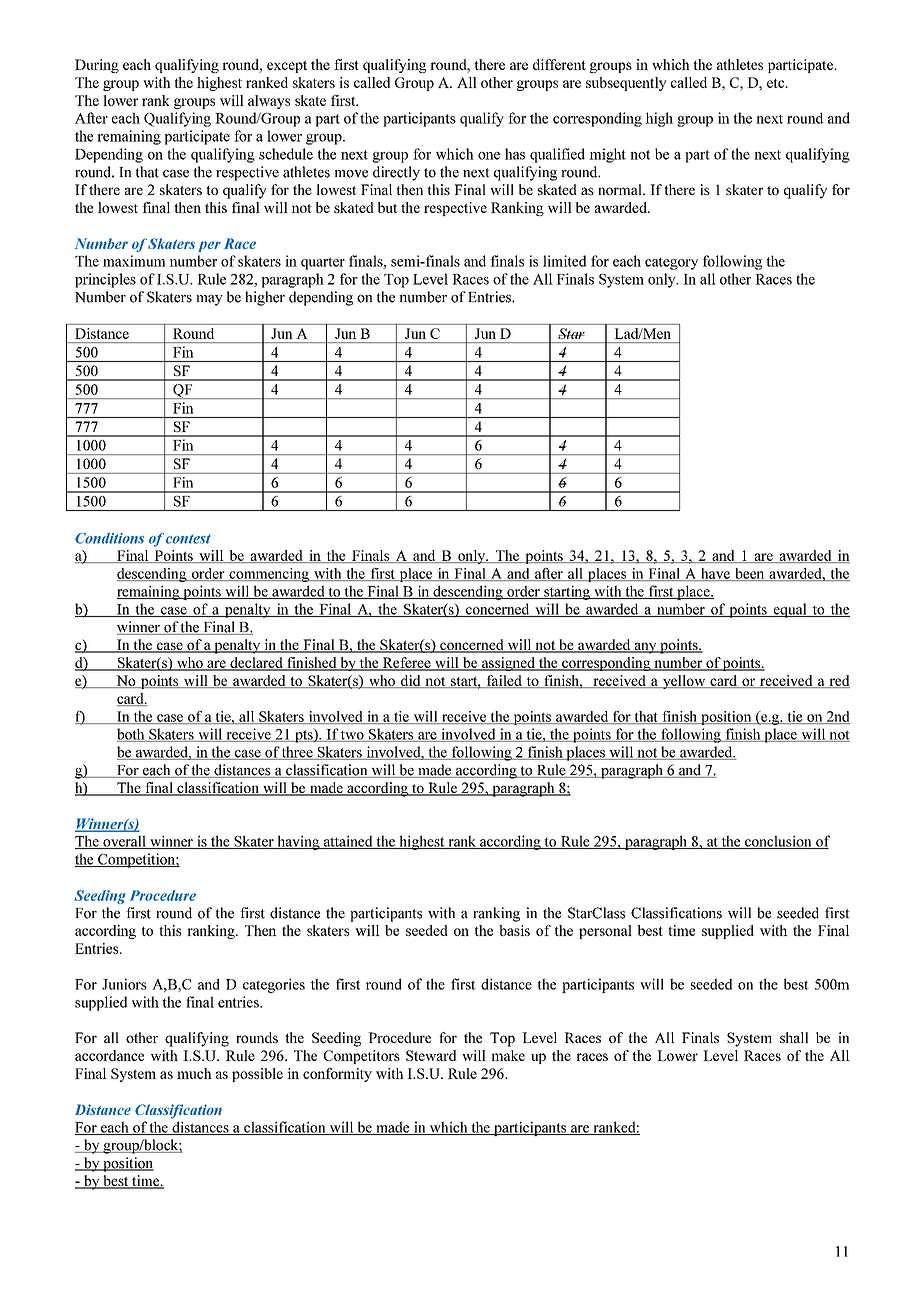 This screenshot has width=924, height=1308. I want to click on category, so click(671, 263).
